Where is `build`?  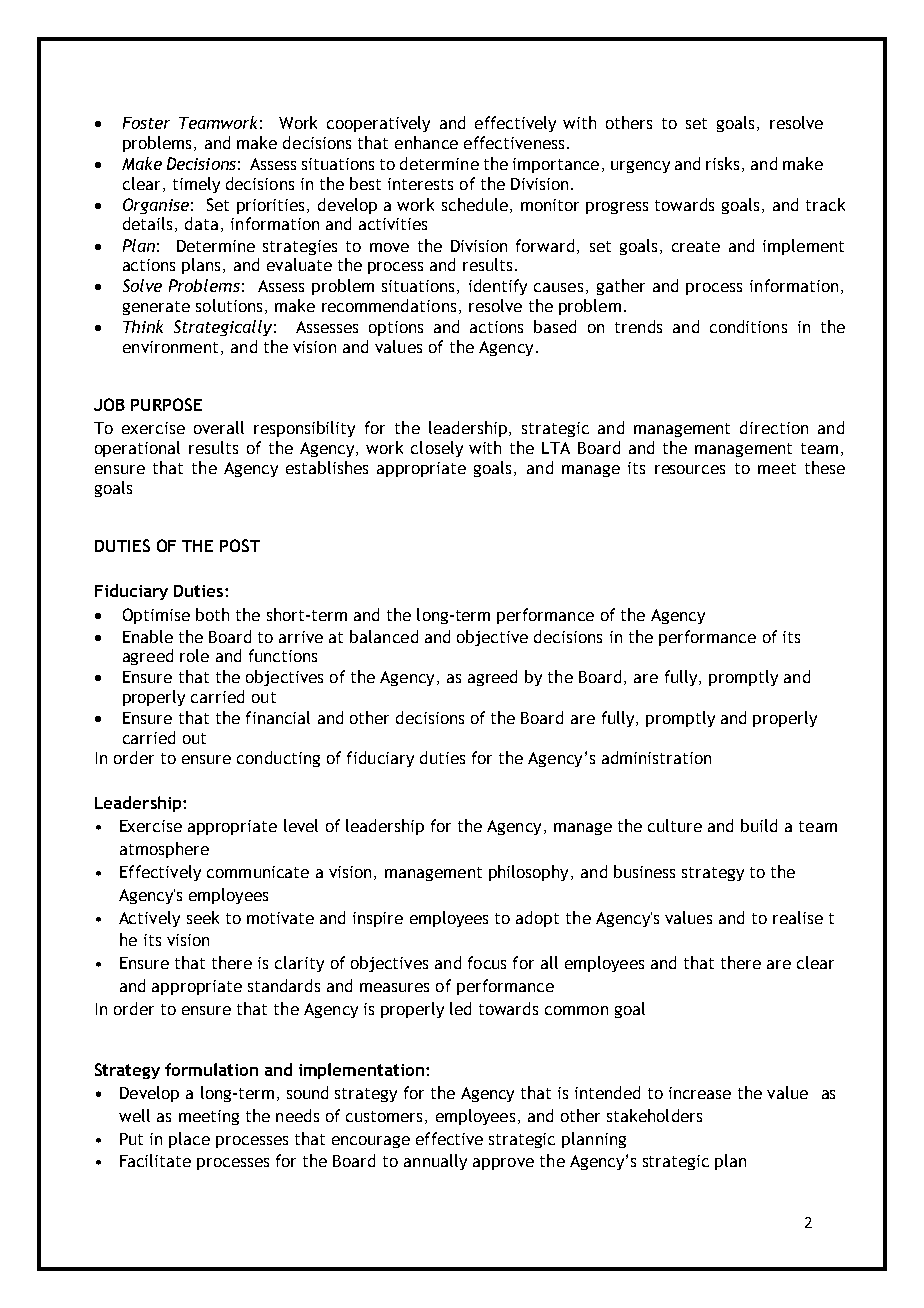 build is located at coordinates (759, 825).
